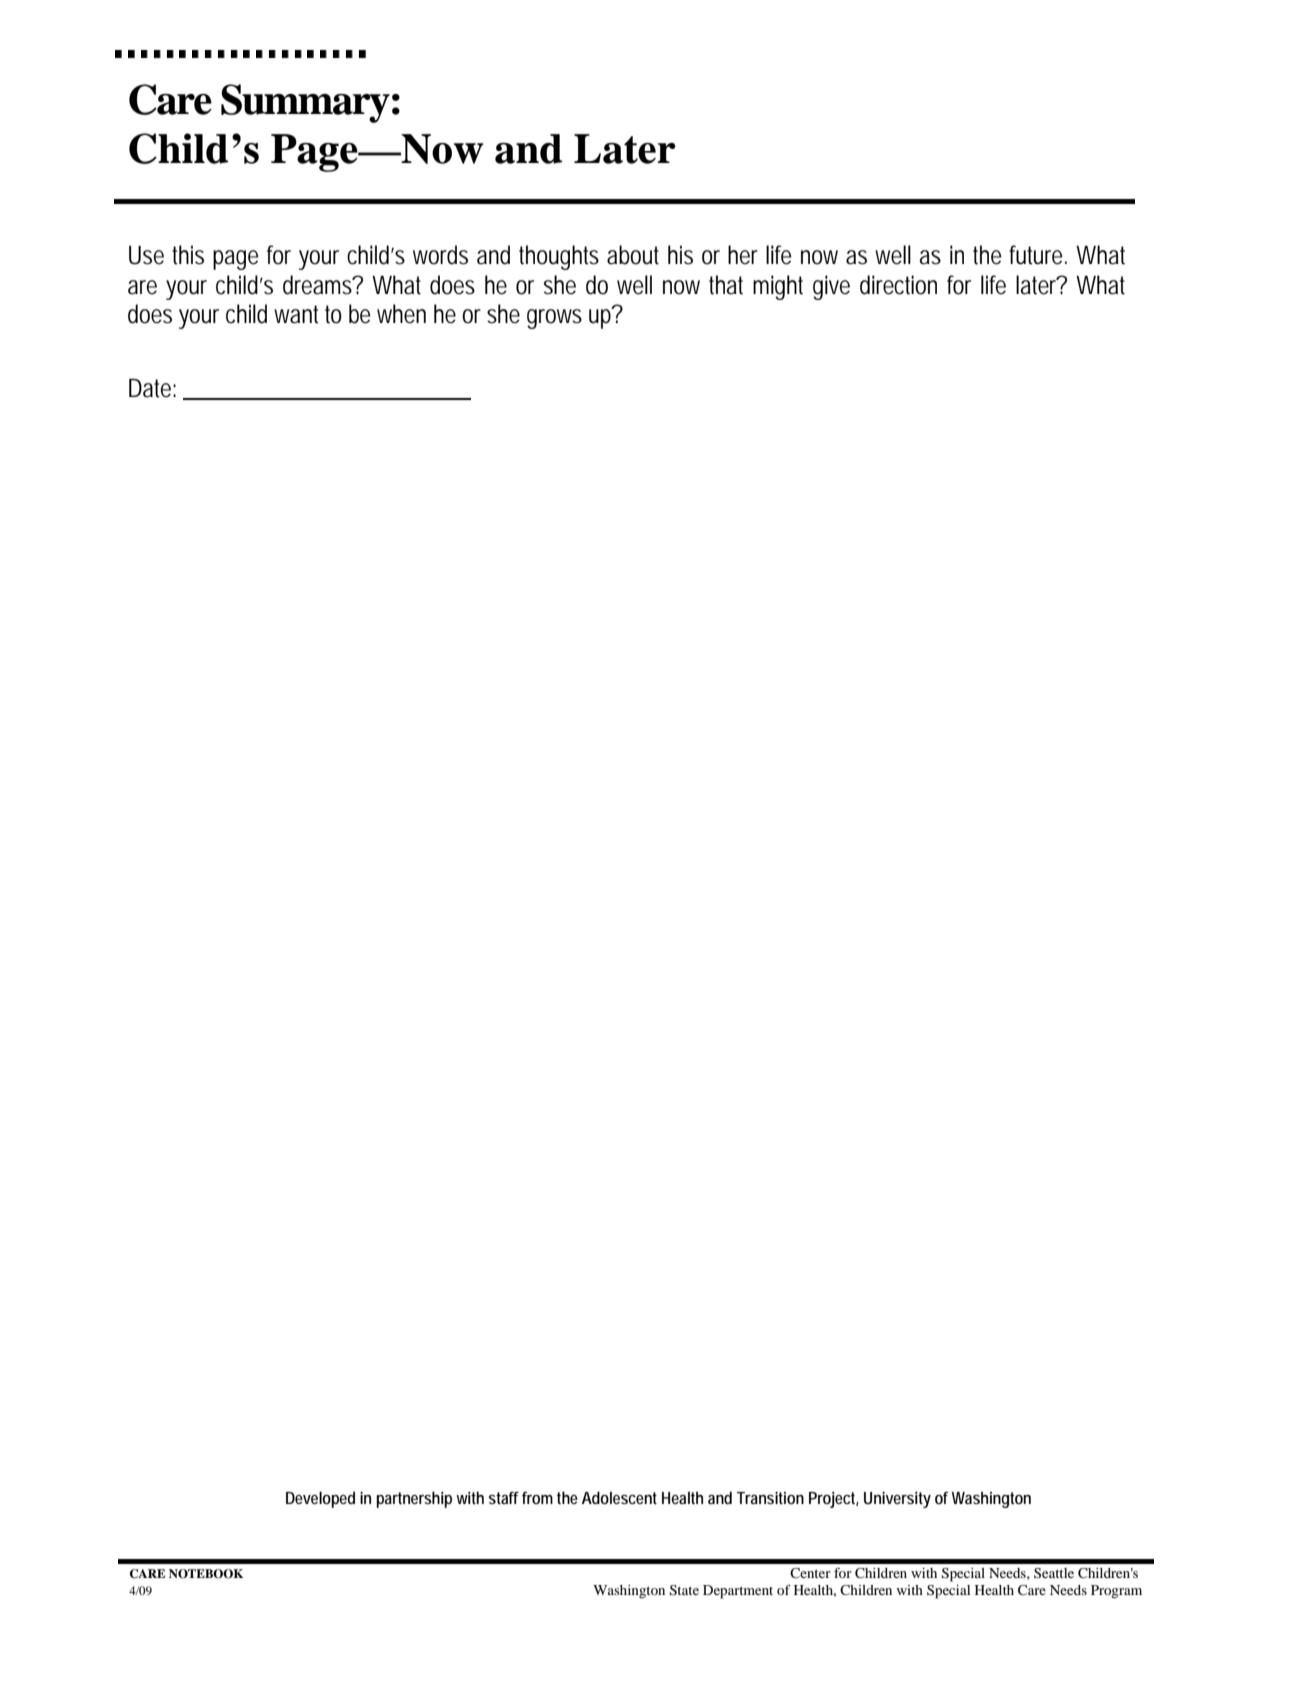 The height and width of the screenshot is (1689, 1305). What do you see at coordinates (1037, 255) in the screenshot?
I see `future` at bounding box center [1037, 255].
